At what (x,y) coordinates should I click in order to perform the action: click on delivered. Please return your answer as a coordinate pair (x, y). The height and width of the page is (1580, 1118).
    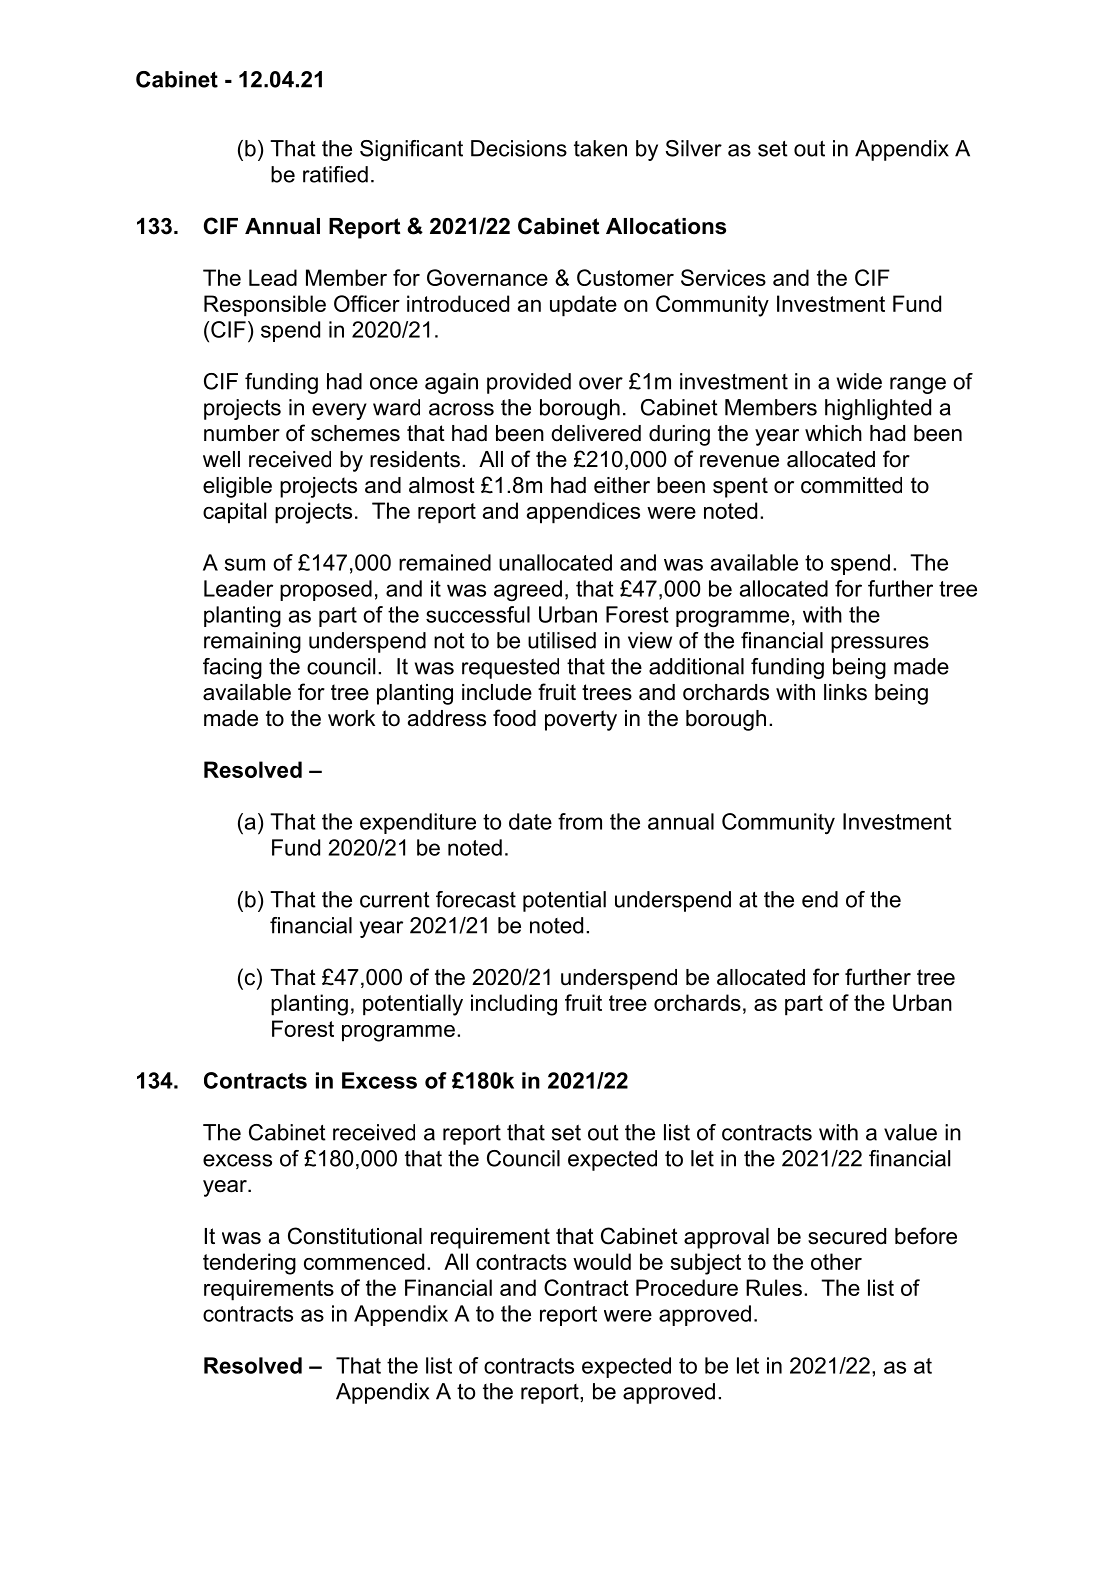
    Looking at the image, I should click on (596, 433).
